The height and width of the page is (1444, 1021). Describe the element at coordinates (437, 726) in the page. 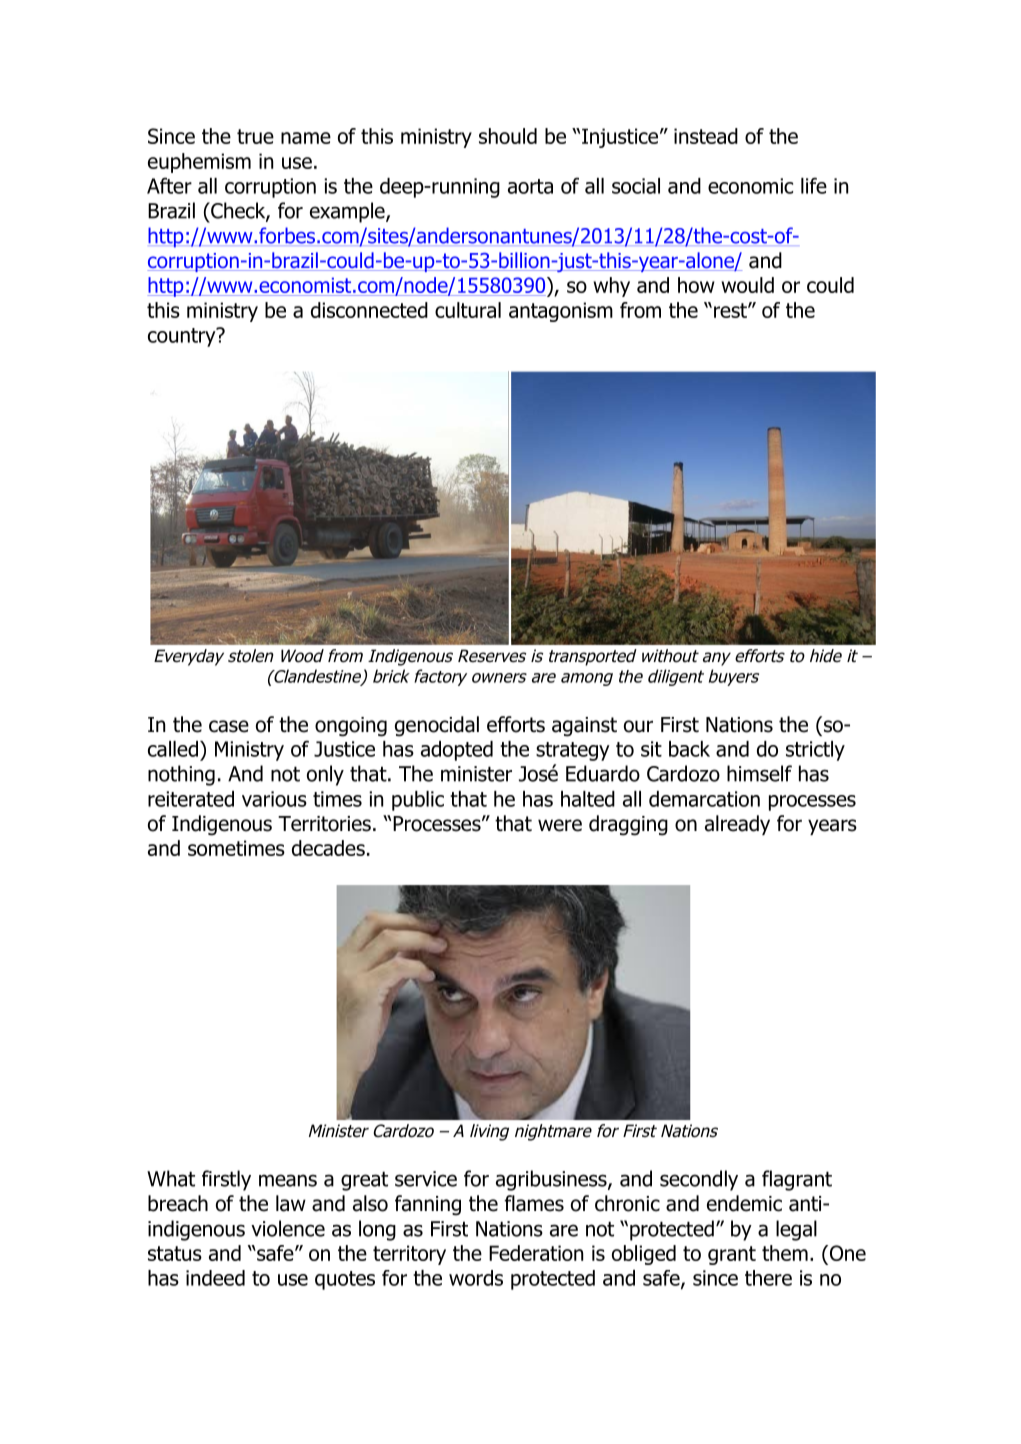

I see `genocidal` at that location.
